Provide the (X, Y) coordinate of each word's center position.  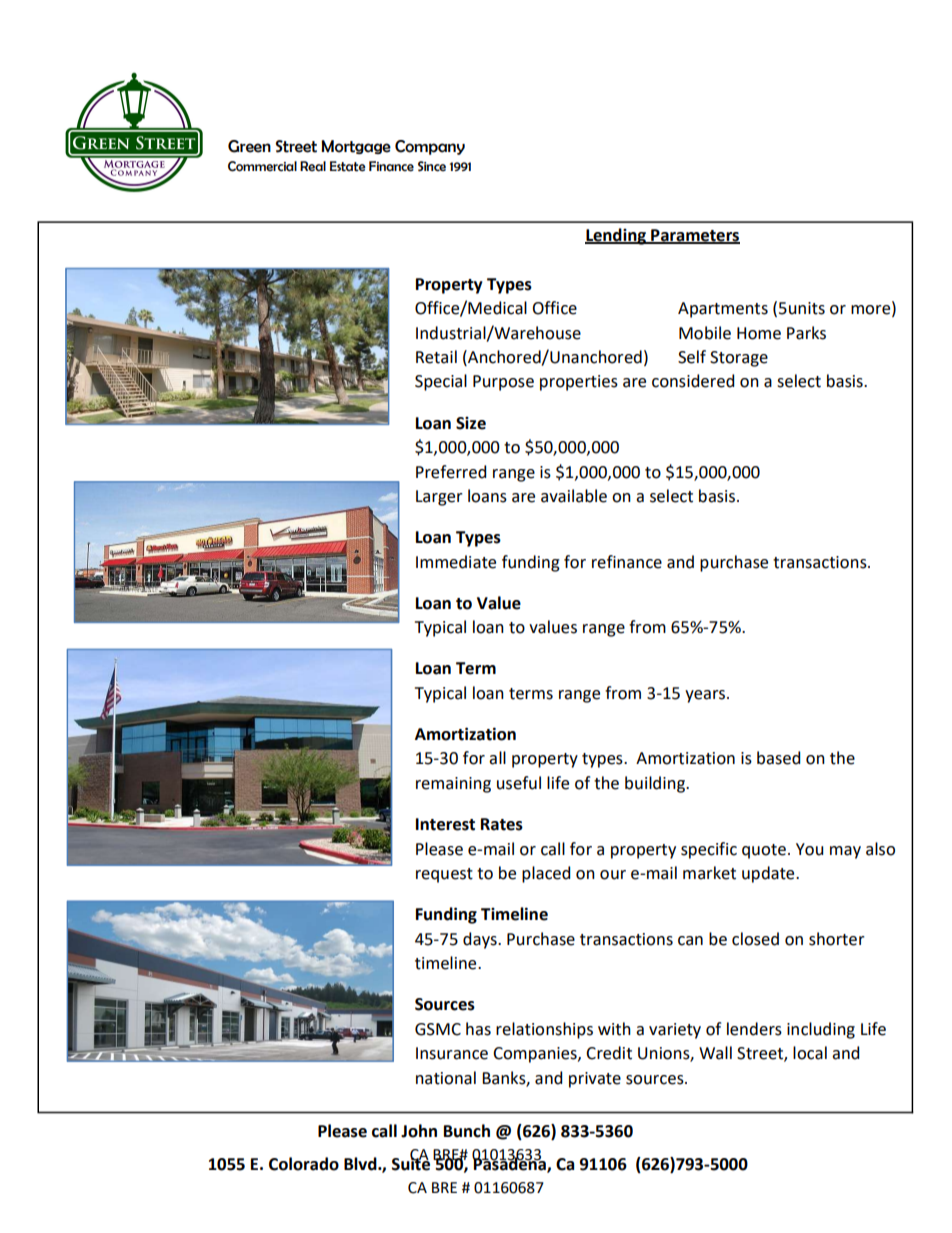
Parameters (694, 236)
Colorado (304, 1164)
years (706, 696)
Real (313, 166)
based (778, 758)
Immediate (456, 562)
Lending (616, 236)
